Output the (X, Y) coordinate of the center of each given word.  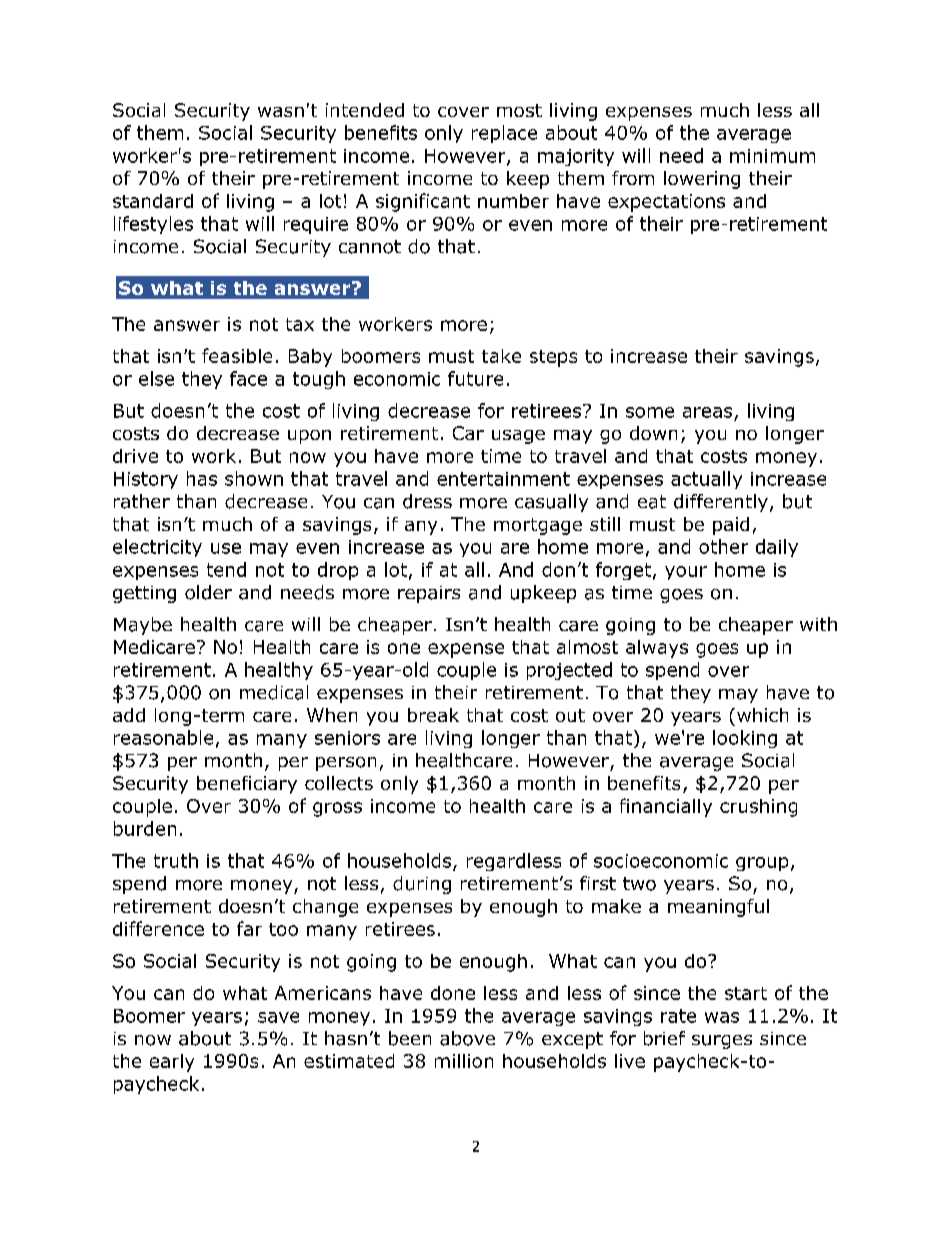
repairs (429, 594)
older (208, 592)
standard (153, 201)
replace (504, 134)
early (172, 1063)
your (686, 573)
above (467, 1038)
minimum (772, 156)
